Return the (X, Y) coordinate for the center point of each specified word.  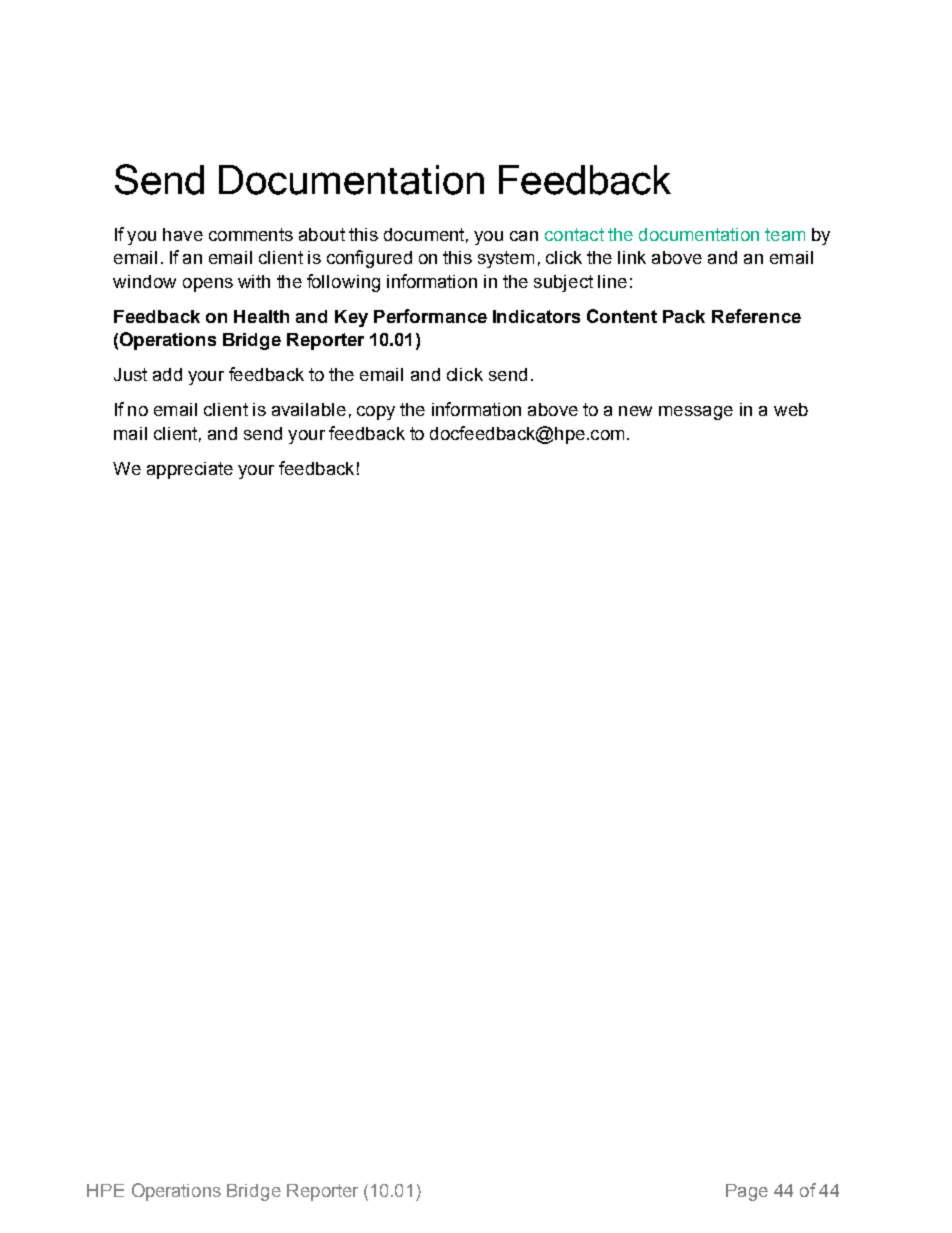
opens (208, 285)
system (506, 259)
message (696, 413)
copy (376, 413)
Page (747, 1192)
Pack (684, 316)
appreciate (190, 470)
